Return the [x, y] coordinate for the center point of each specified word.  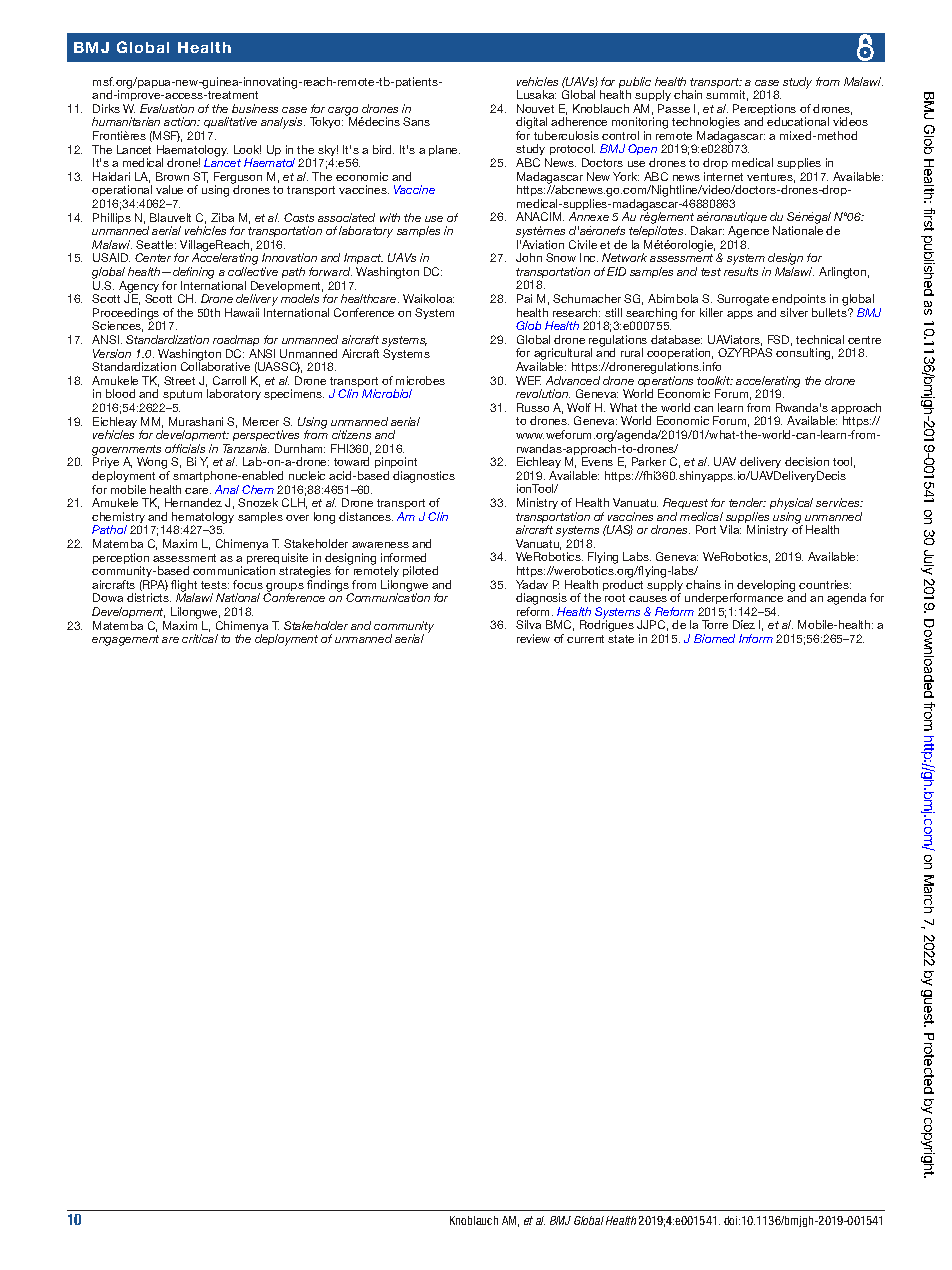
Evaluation [167, 108]
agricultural [563, 355]
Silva [528, 624]
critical [200, 638]
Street [179, 380]
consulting [804, 354]
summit [727, 95]
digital [531, 124]
